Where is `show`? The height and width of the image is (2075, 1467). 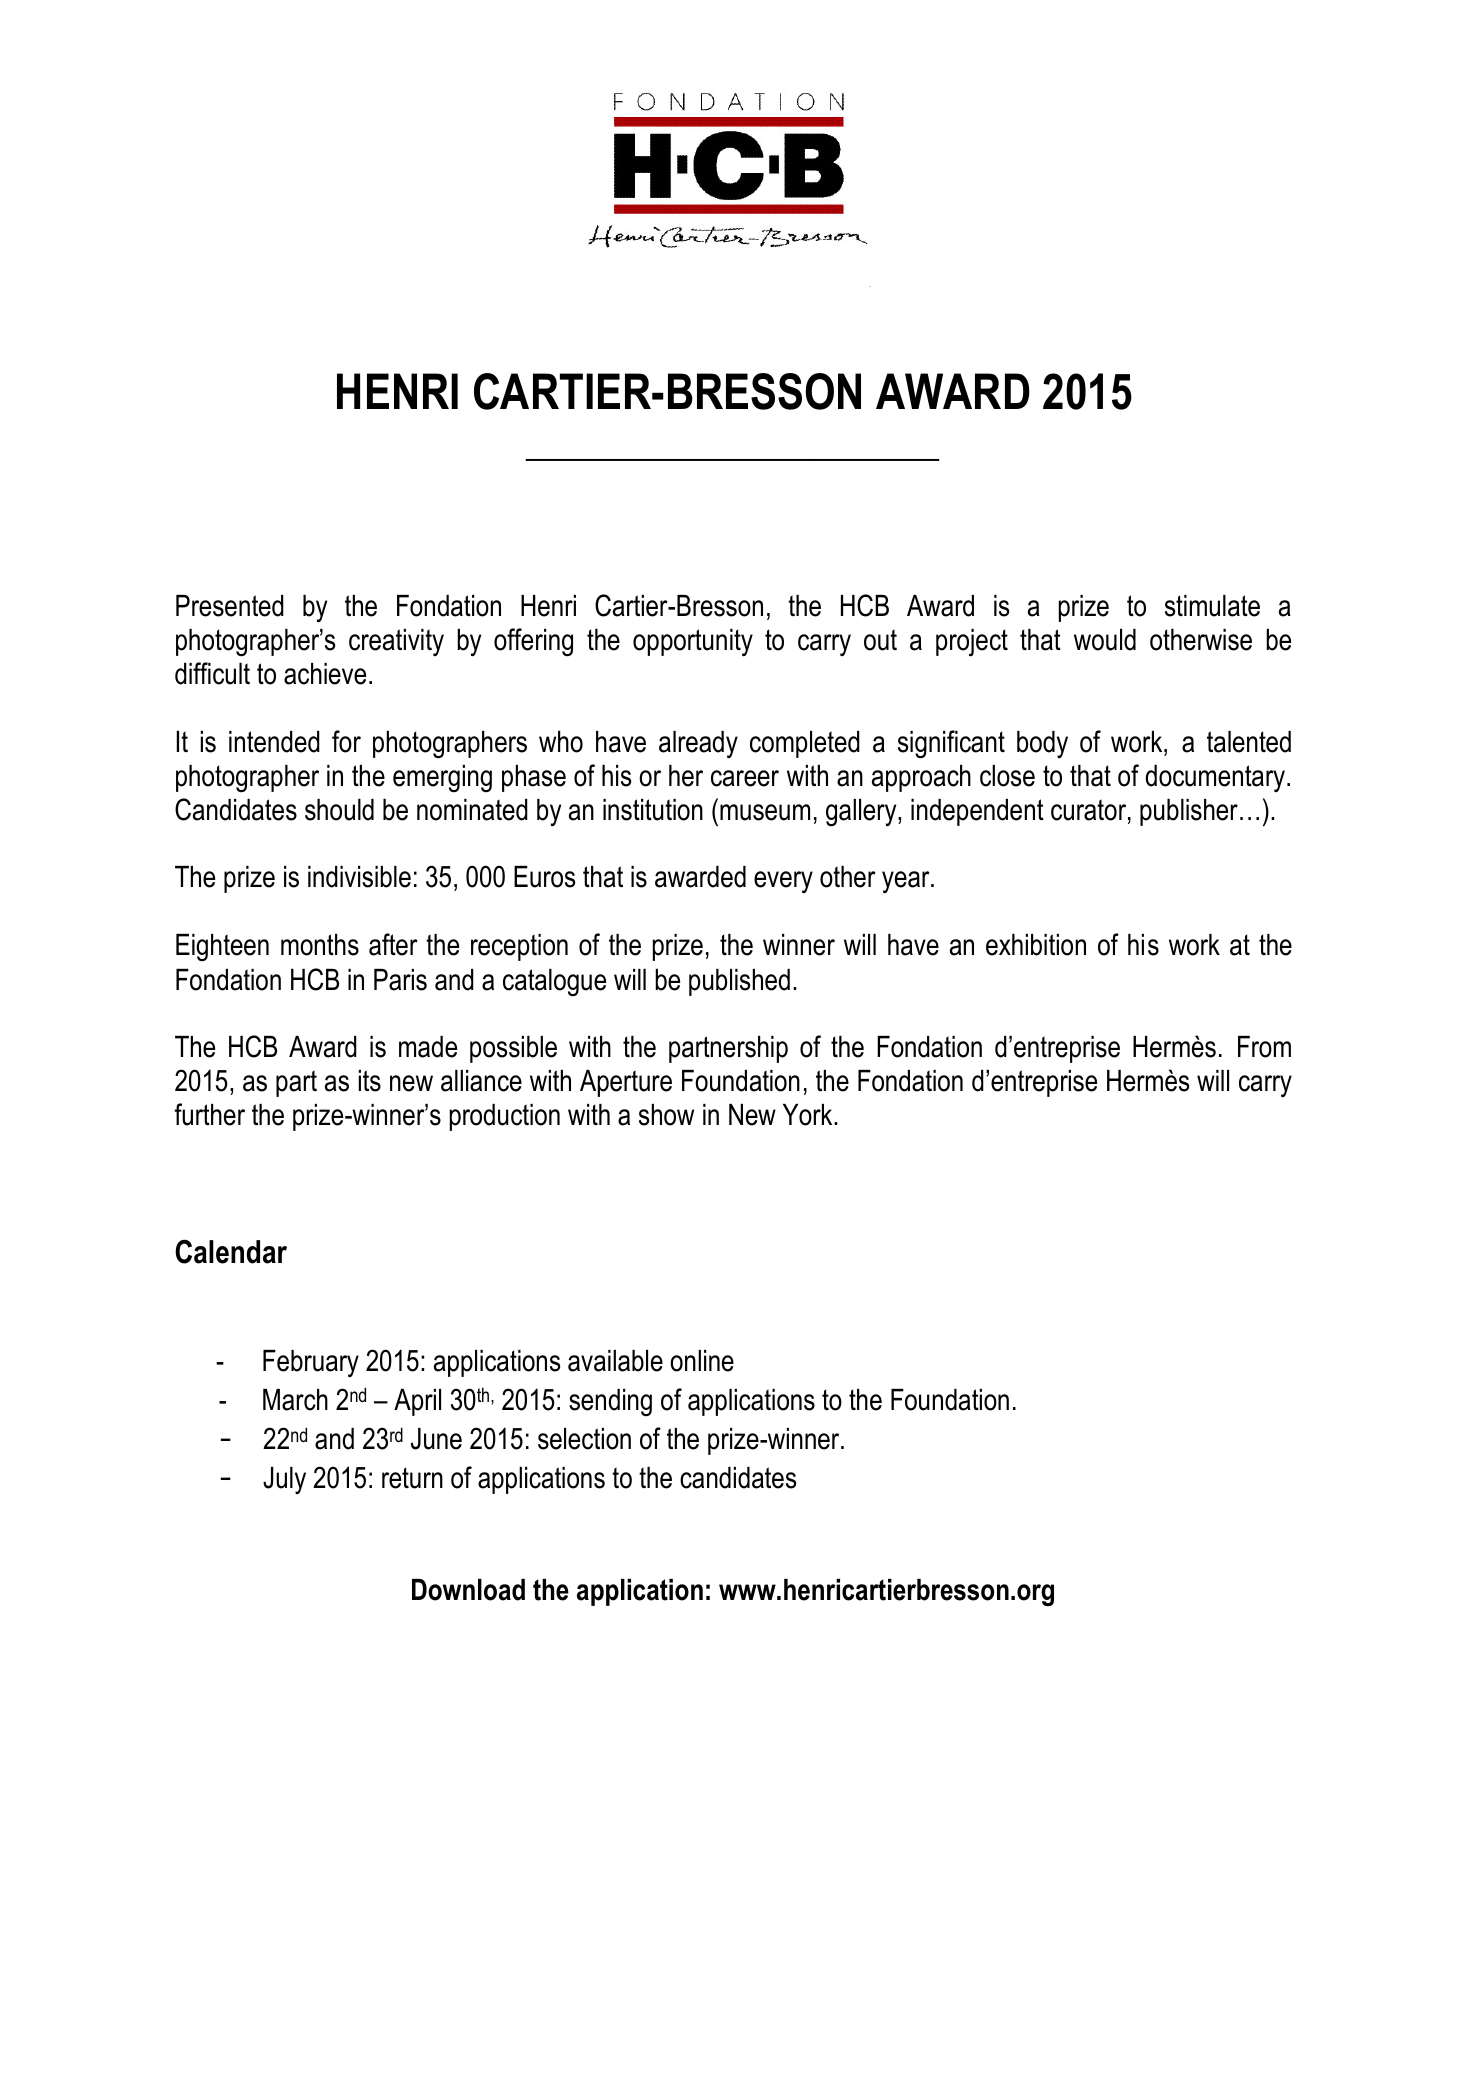
show is located at coordinates (666, 1115).
